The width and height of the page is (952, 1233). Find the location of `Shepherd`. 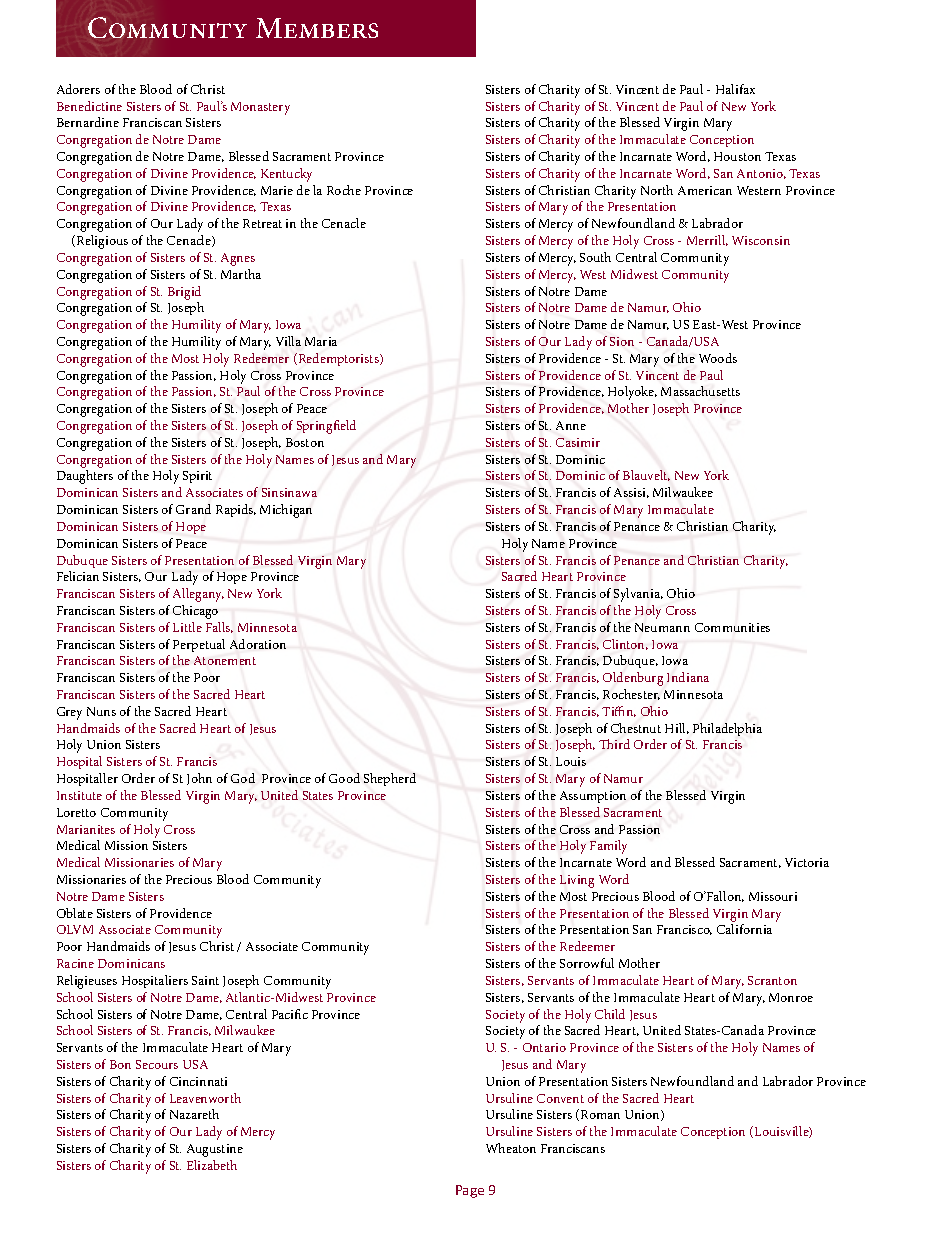

Shepherd is located at coordinates (390, 779).
